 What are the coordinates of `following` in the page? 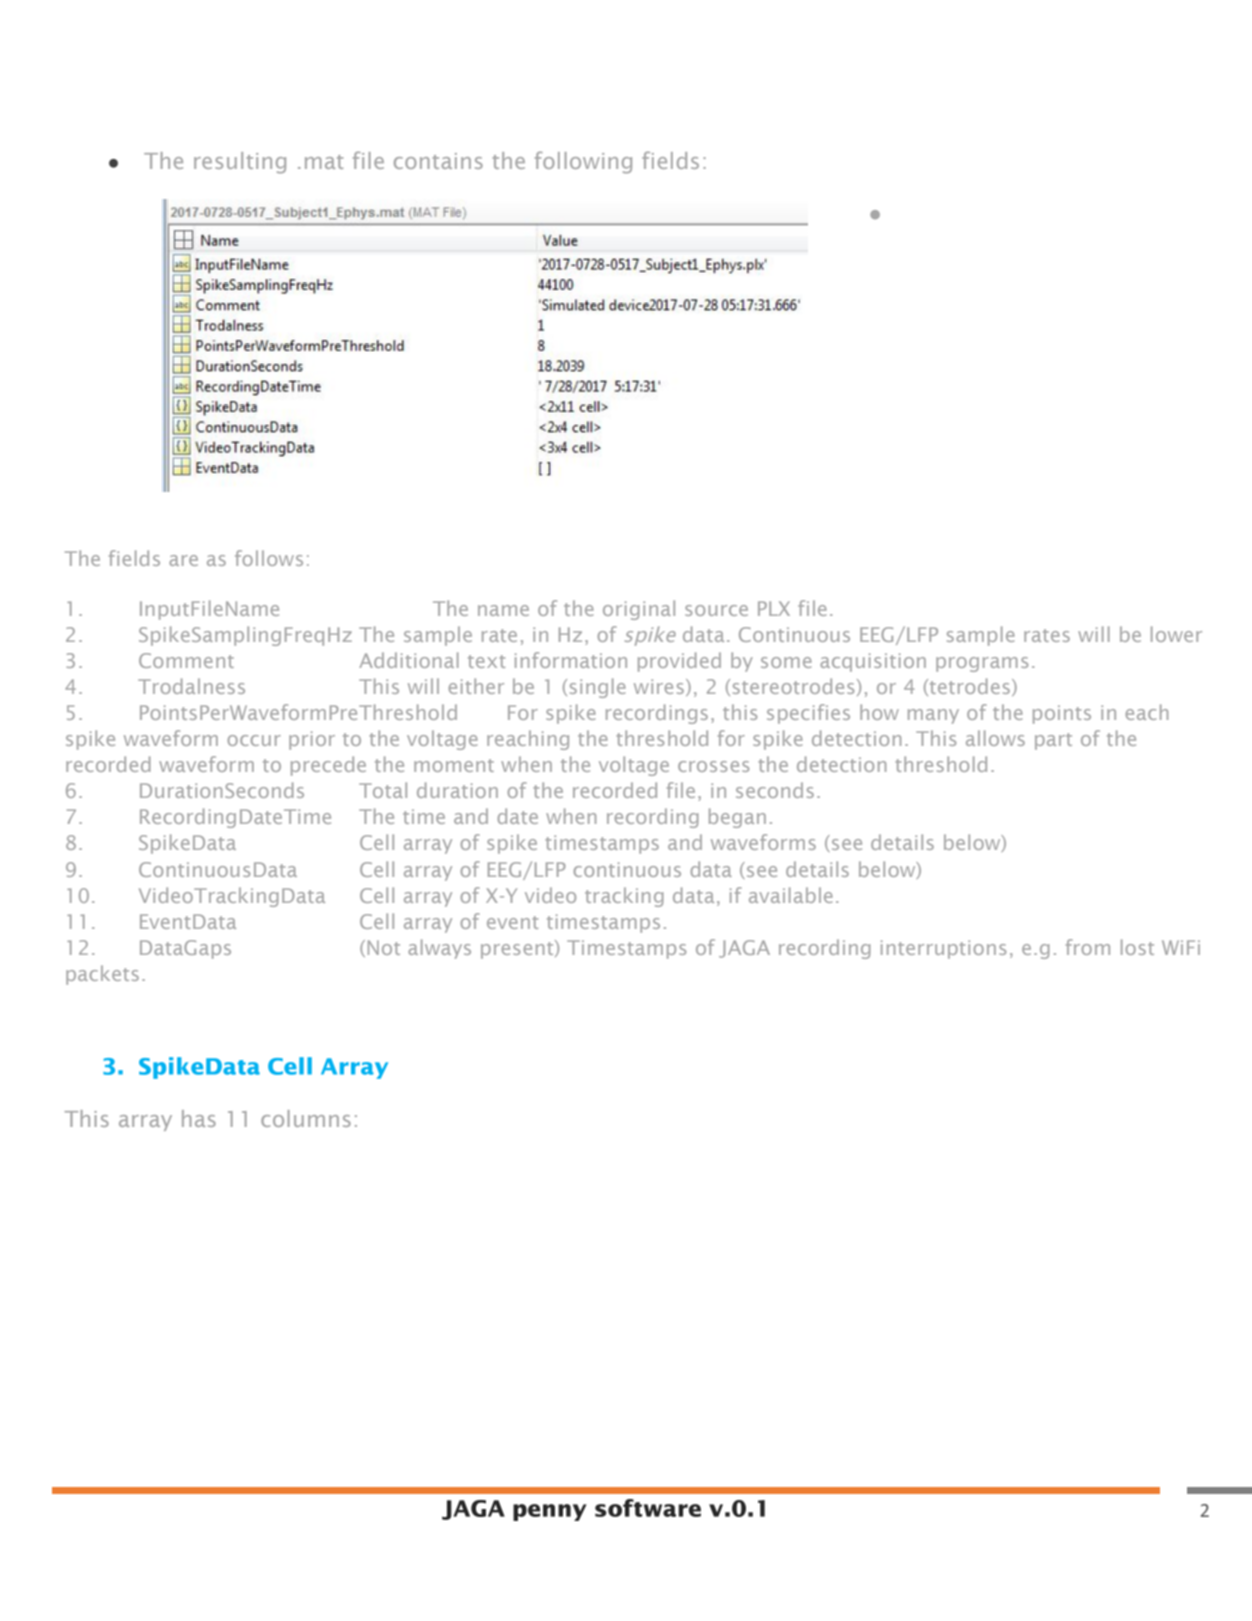 It's located at (583, 162).
